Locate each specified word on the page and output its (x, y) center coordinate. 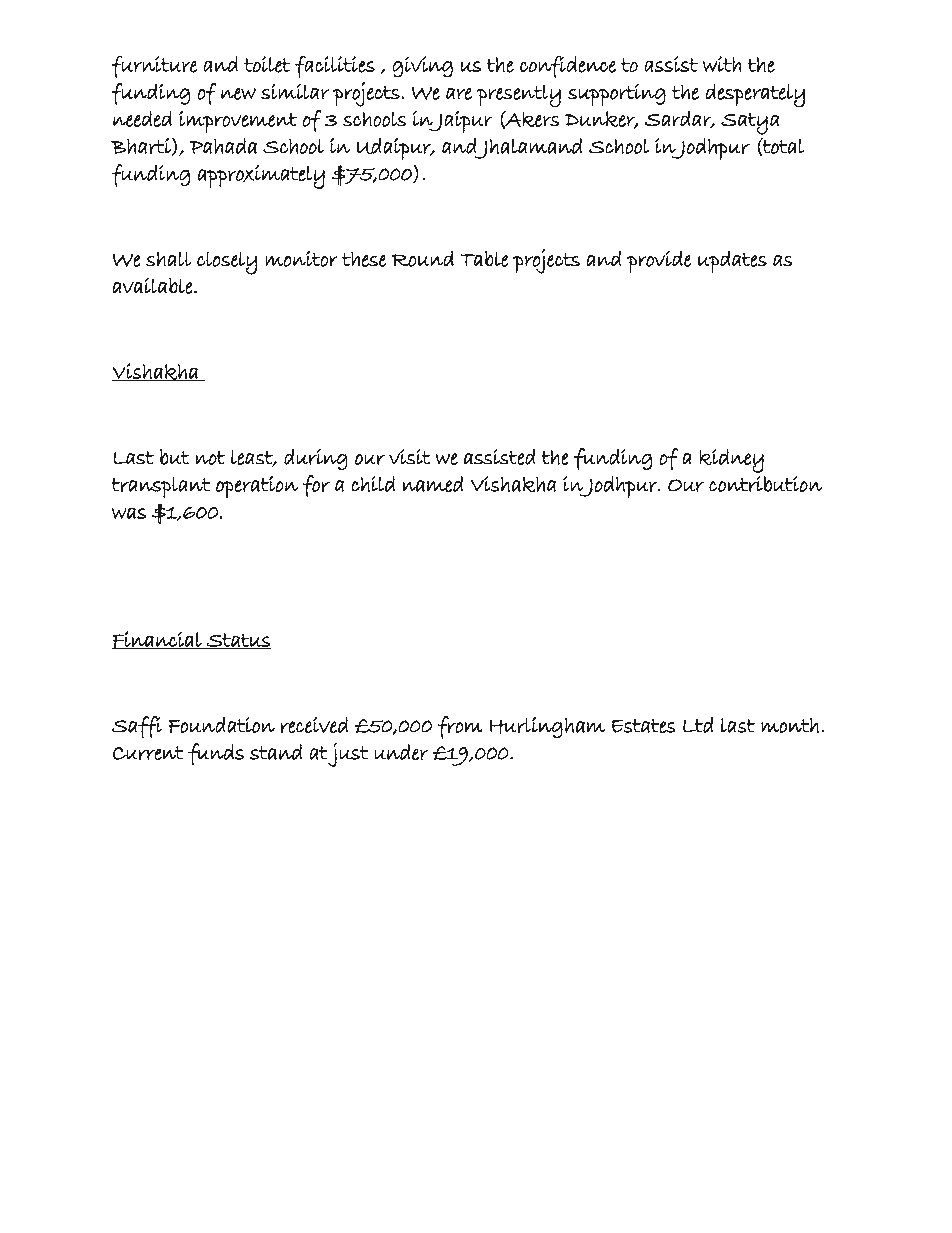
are (459, 94)
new (238, 94)
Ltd (698, 725)
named (433, 484)
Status (238, 641)
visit (410, 457)
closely (227, 263)
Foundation (221, 725)
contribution (765, 484)
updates (732, 262)
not (210, 458)
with (722, 64)
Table (484, 258)
